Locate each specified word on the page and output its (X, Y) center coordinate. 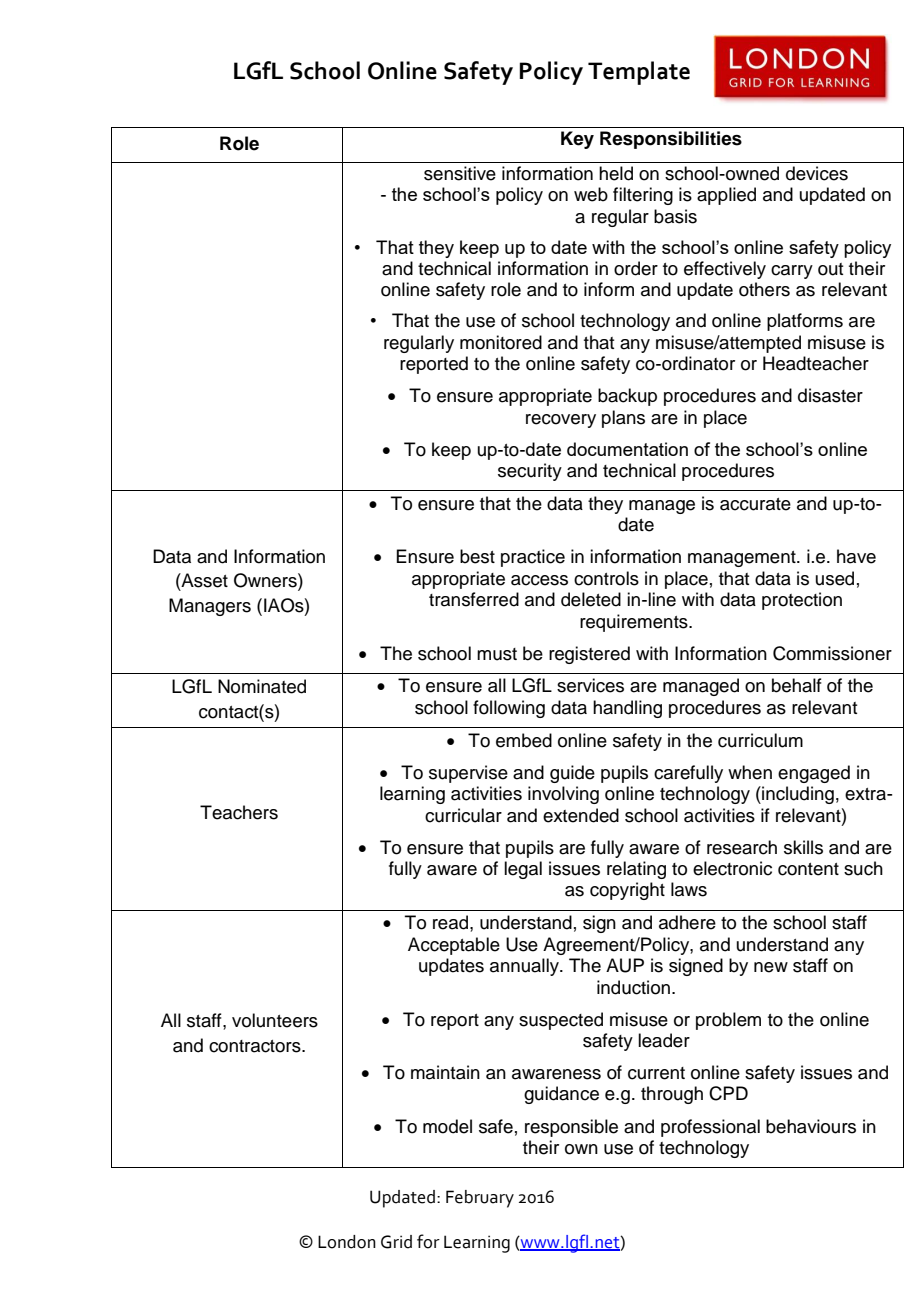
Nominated (262, 686)
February (480, 1199)
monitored (501, 342)
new (771, 967)
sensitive (460, 173)
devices (817, 173)
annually (525, 967)
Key (577, 140)
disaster (830, 395)
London (347, 1242)
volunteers (275, 1020)
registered (589, 655)
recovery (561, 421)
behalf (797, 685)
